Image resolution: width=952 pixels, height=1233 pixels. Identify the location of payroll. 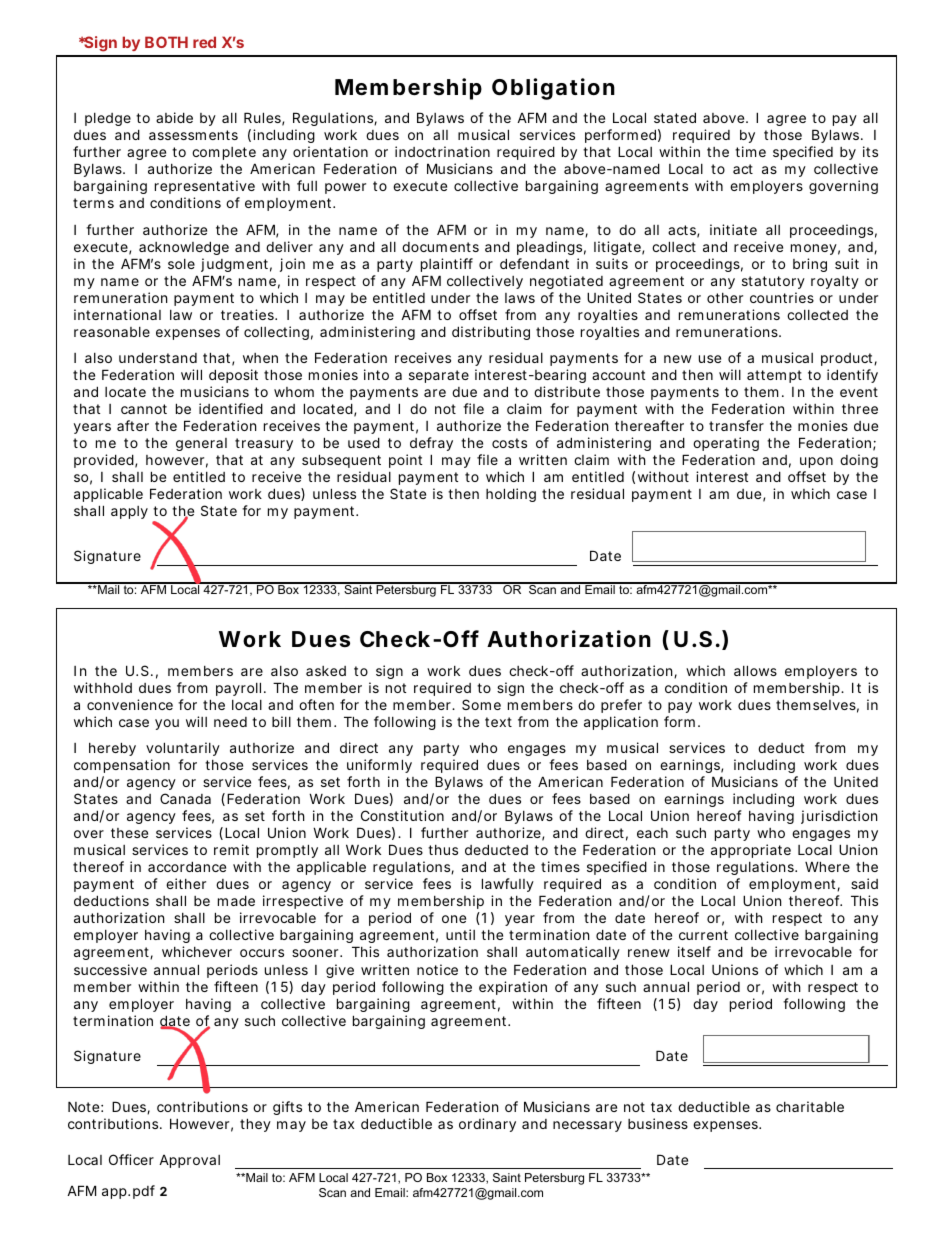
(238, 689).
